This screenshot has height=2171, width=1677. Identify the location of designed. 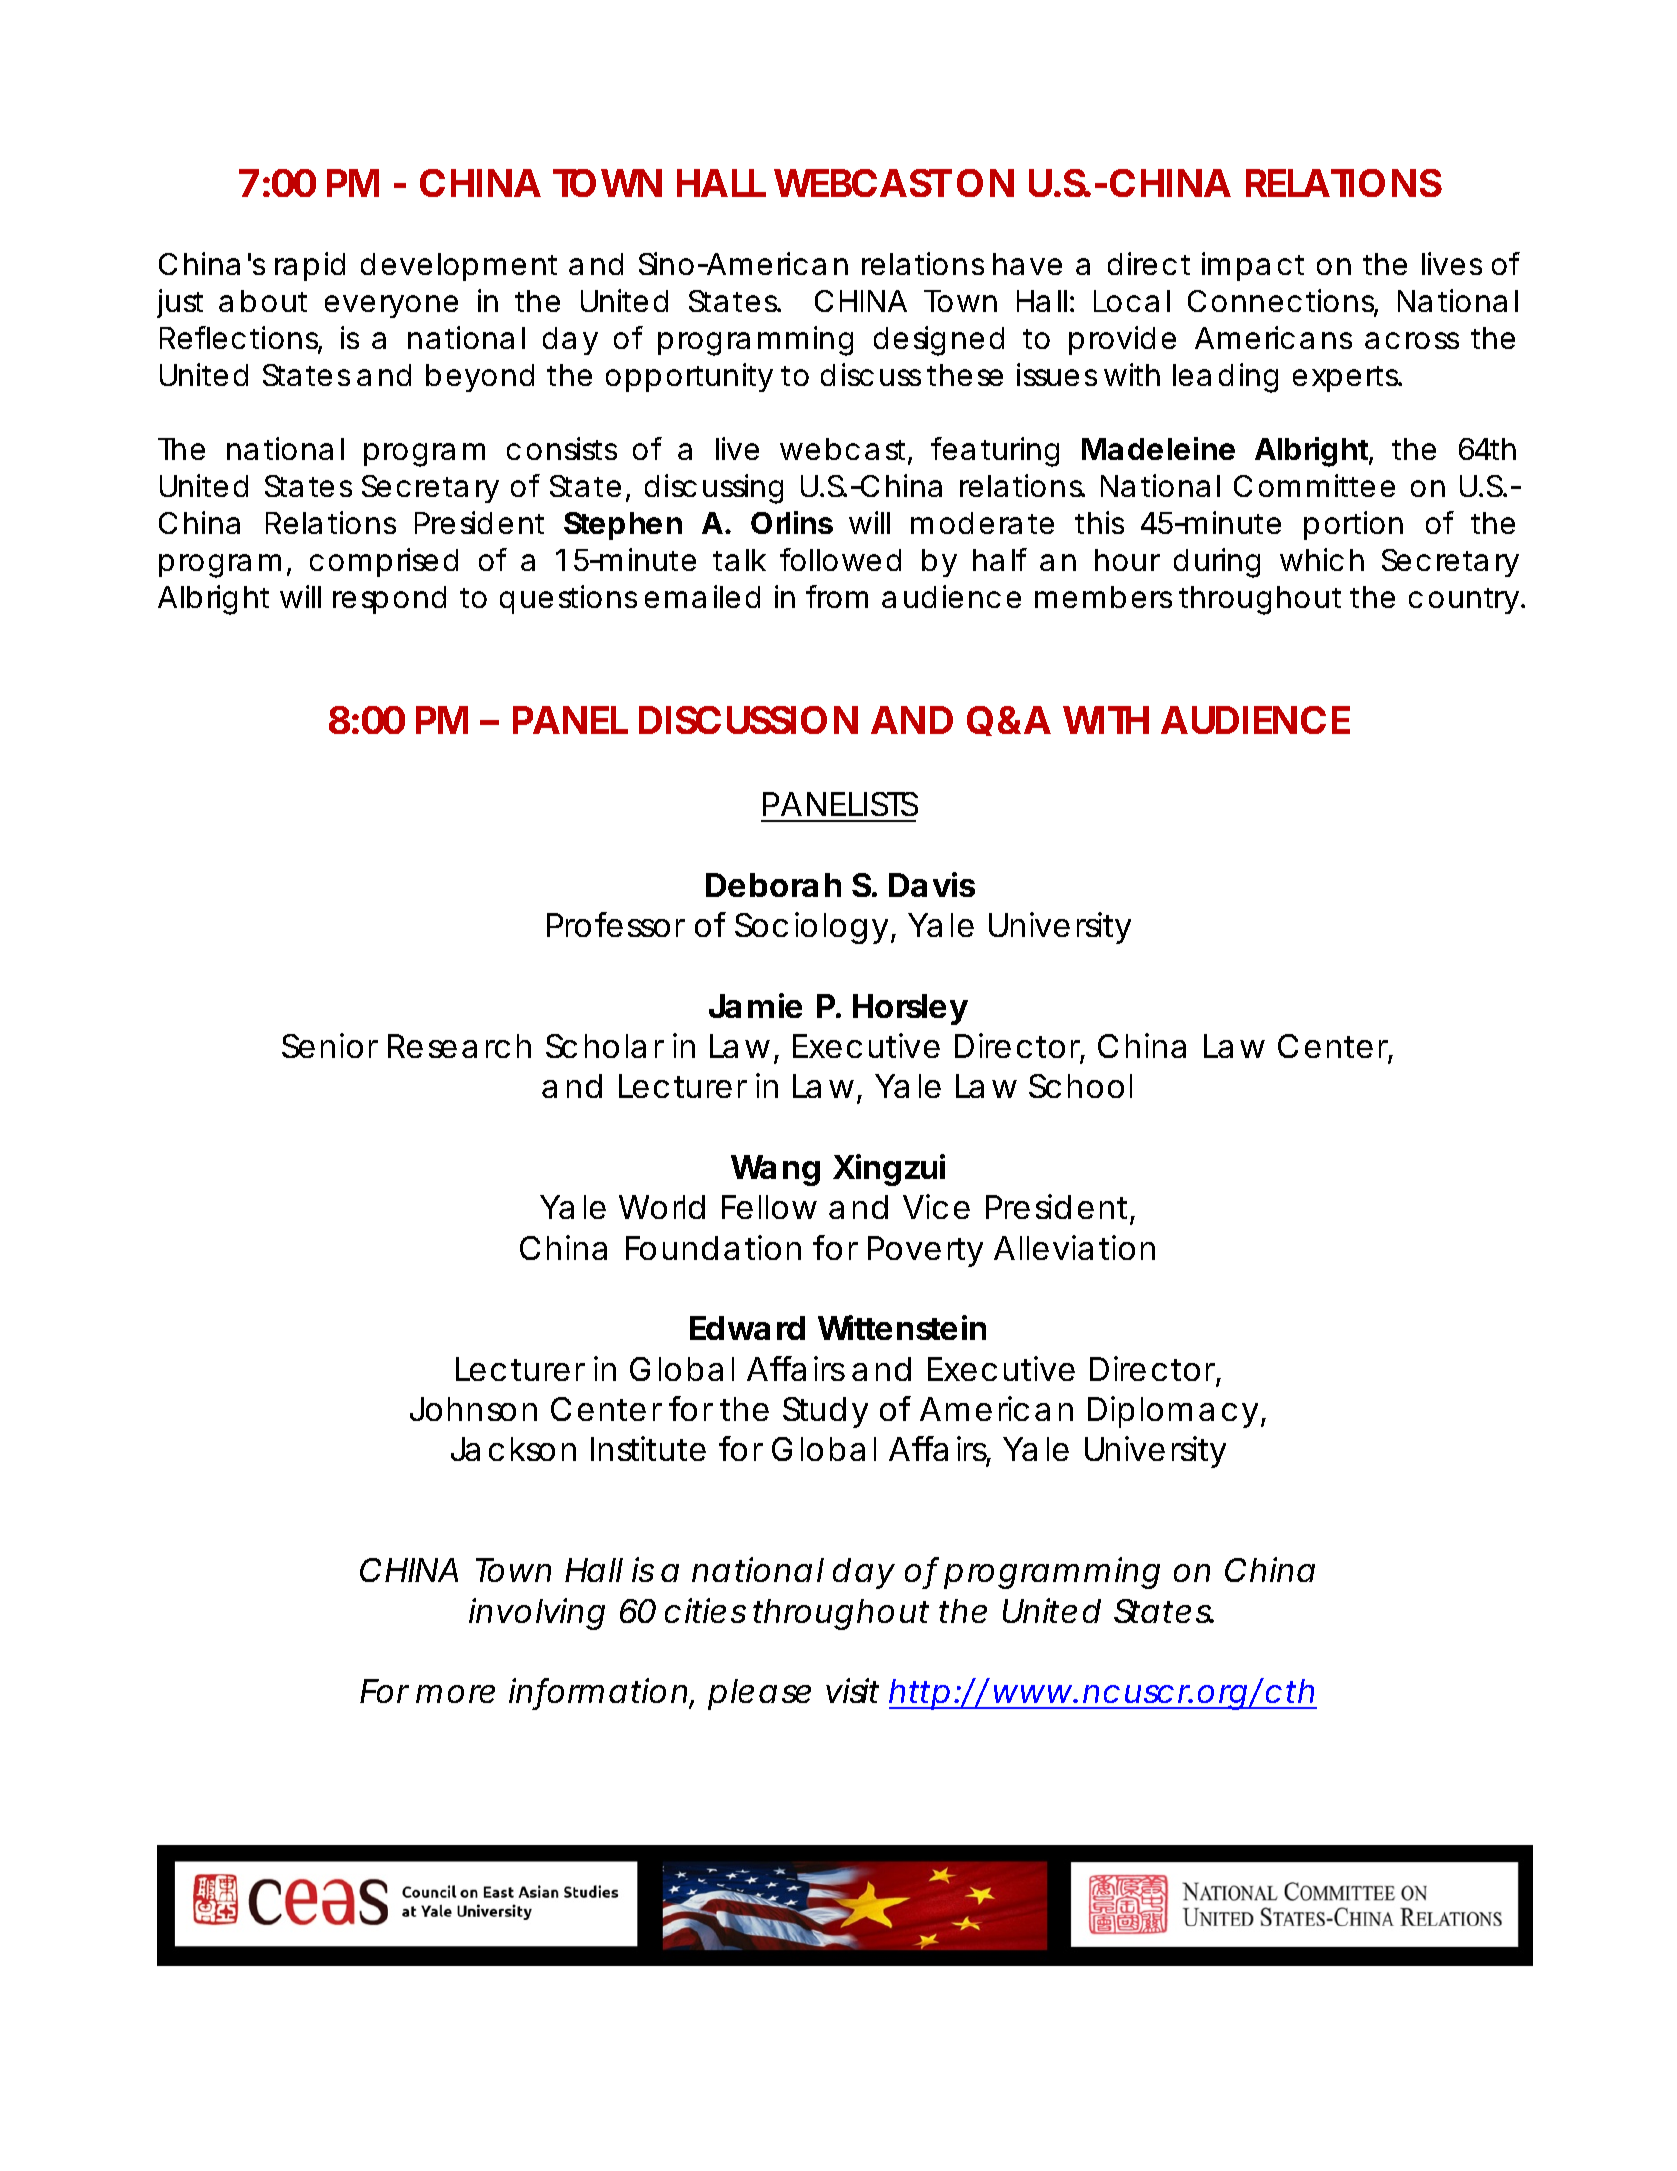
(939, 341).
